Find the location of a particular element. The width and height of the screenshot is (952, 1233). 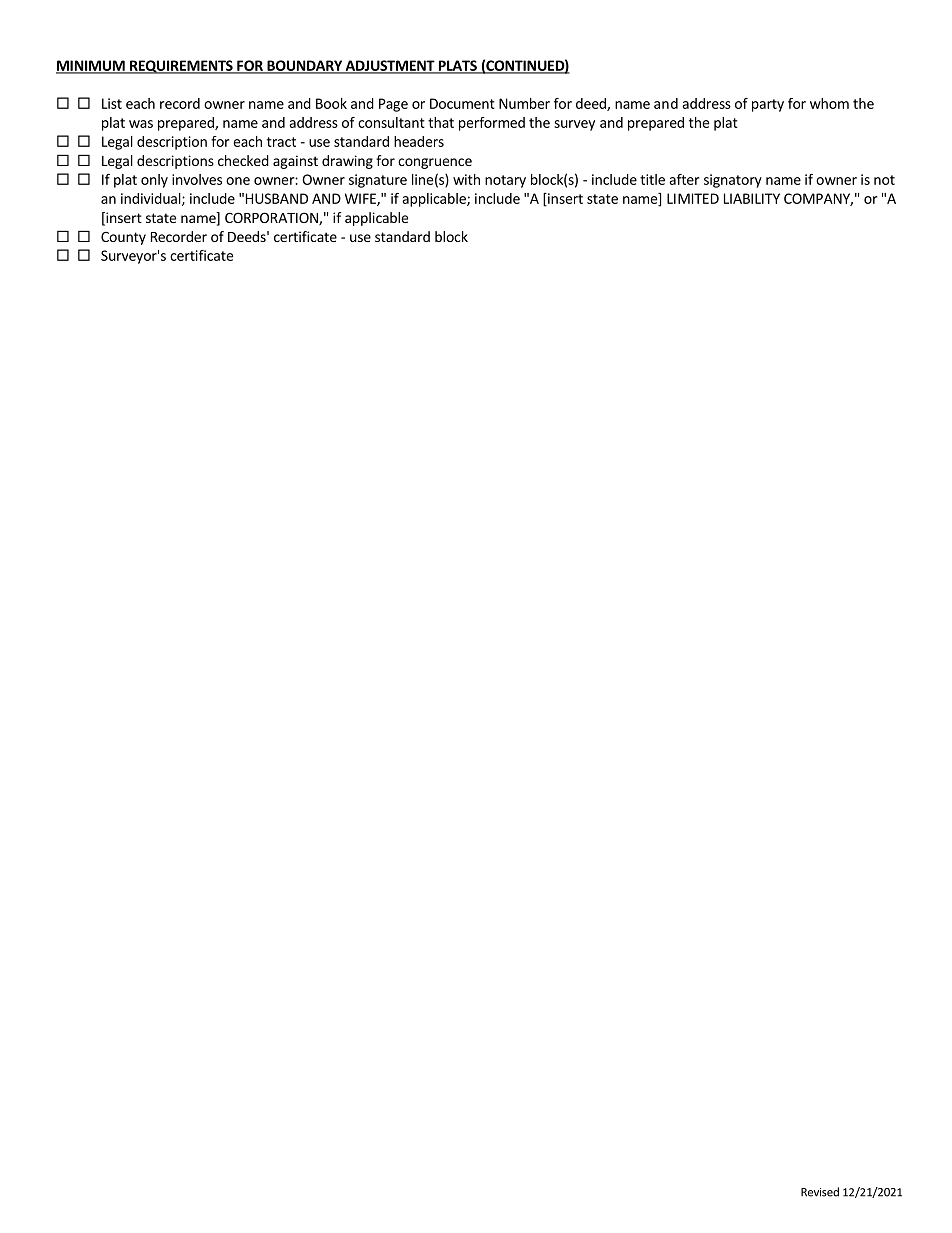

County is located at coordinates (123, 238).
